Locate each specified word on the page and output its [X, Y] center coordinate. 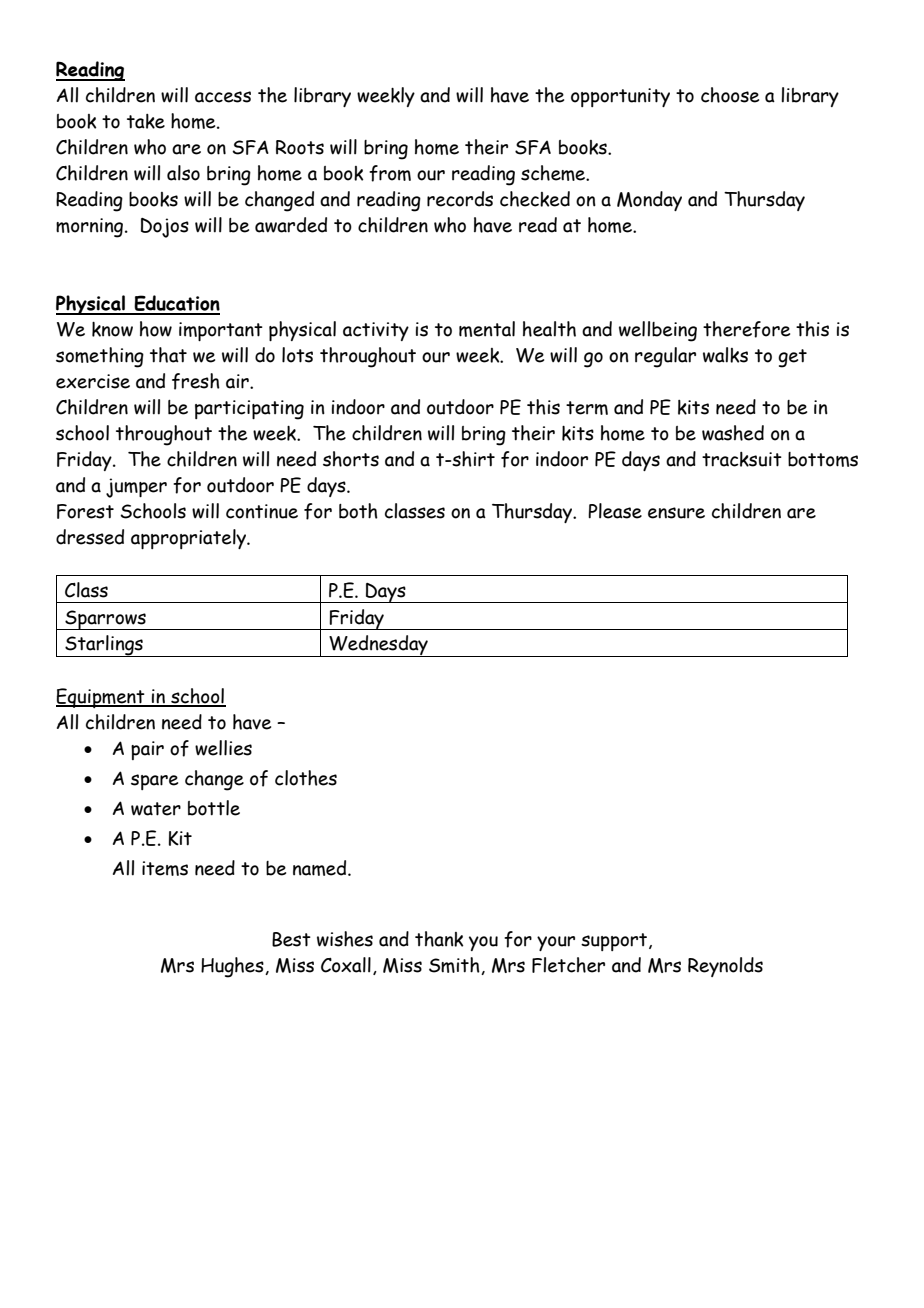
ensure [676, 513]
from [390, 173]
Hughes [233, 967]
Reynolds [725, 967]
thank [439, 939]
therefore [746, 329]
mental [487, 329]
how [156, 329]
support [615, 942]
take [146, 121]
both [358, 511]
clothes [306, 778]
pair [147, 750]
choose [730, 95]
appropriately [190, 539]
